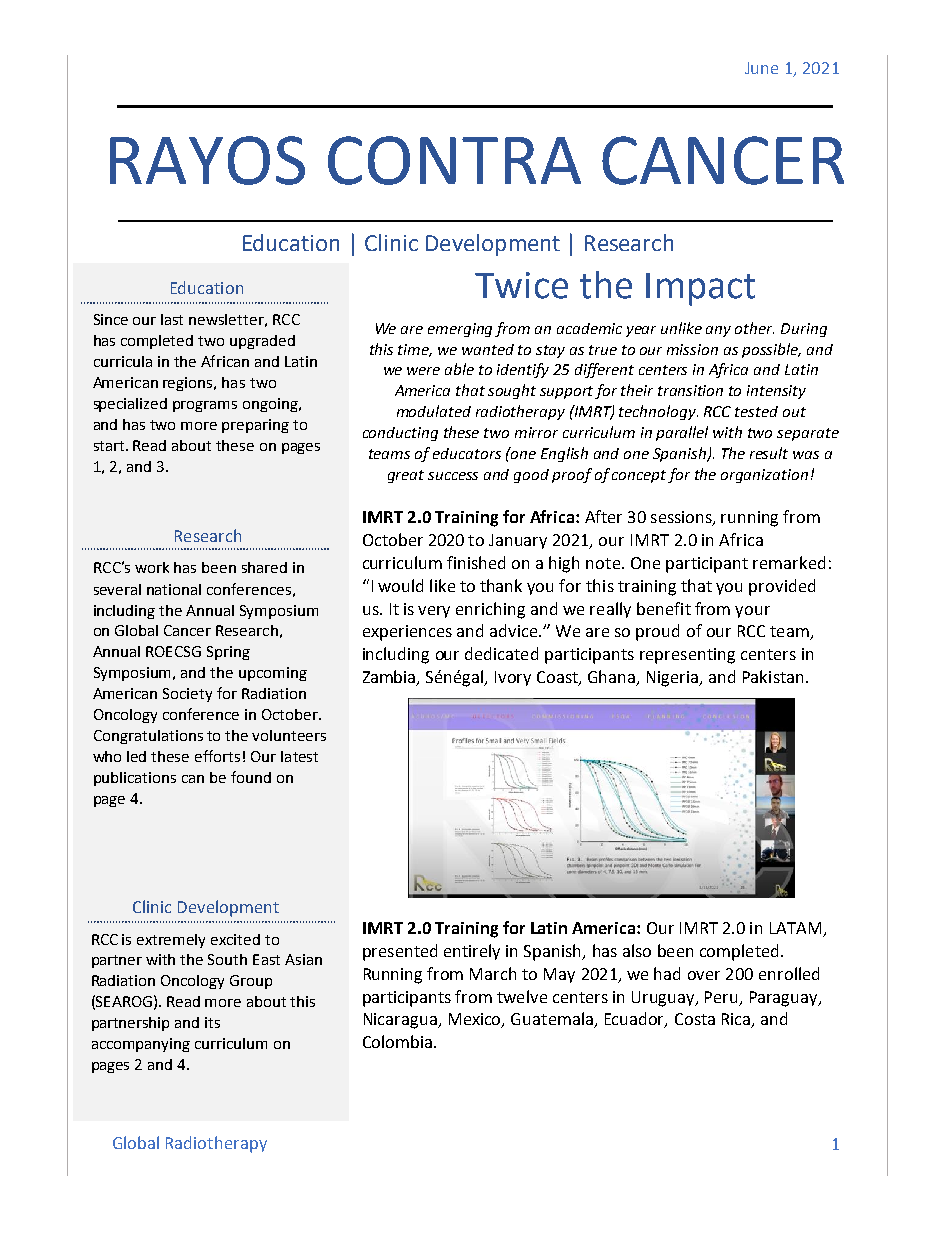 This document has width=952, height=1233. I want to click on CONTRA, so click(454, 160).
